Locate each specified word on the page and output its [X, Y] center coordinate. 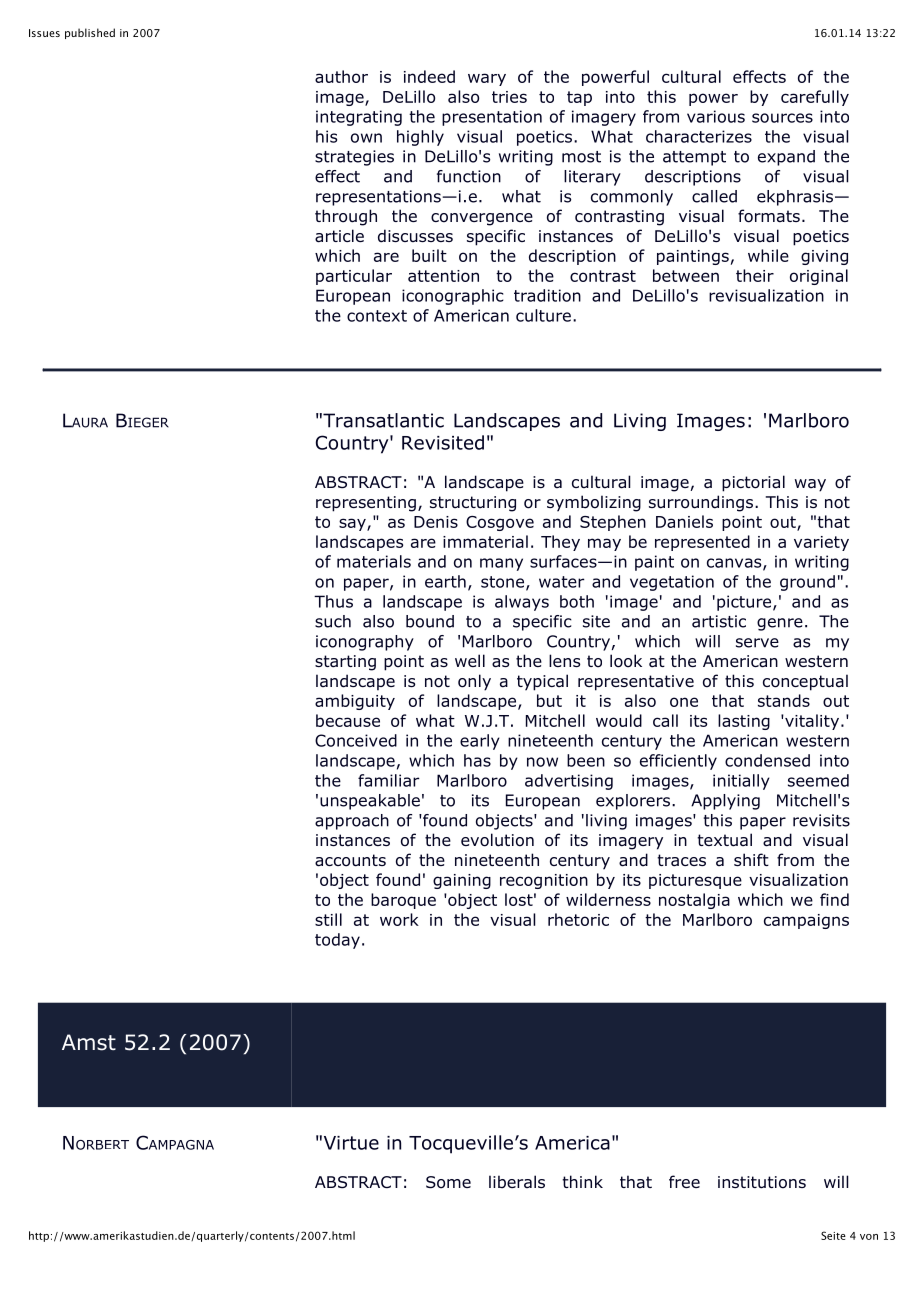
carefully [815, 98]
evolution [497, 840]
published [90, 33]
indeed [429, 76]
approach [352, 822]
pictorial [753, 483]
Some [448, 1182]
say [353, 524]
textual [724, 840]
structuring [473, 504]
